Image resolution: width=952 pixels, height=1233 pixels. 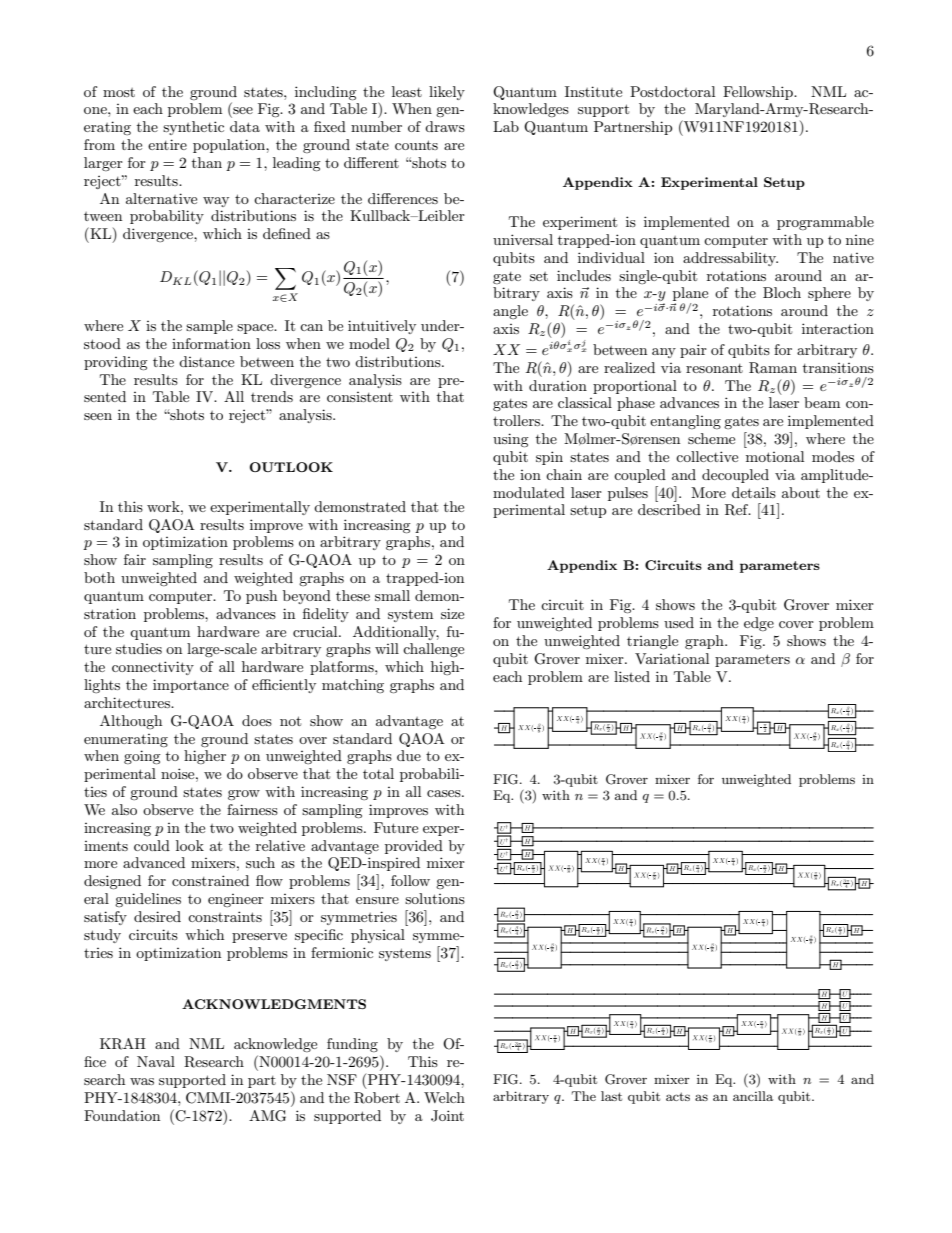 I want to click on used, so click(x=679, y=622).
